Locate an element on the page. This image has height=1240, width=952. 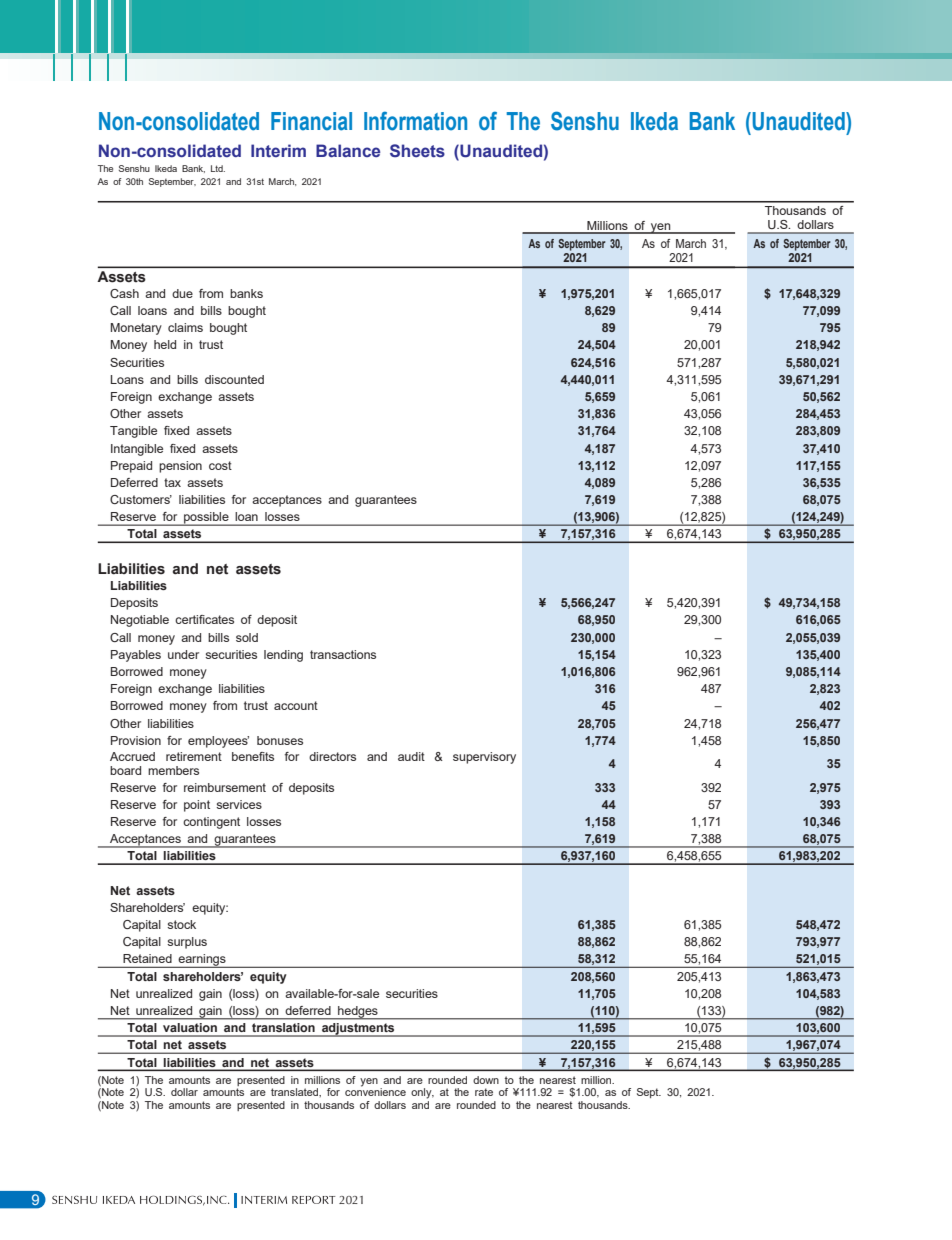
Retained is located at coordinates (147, 958).
